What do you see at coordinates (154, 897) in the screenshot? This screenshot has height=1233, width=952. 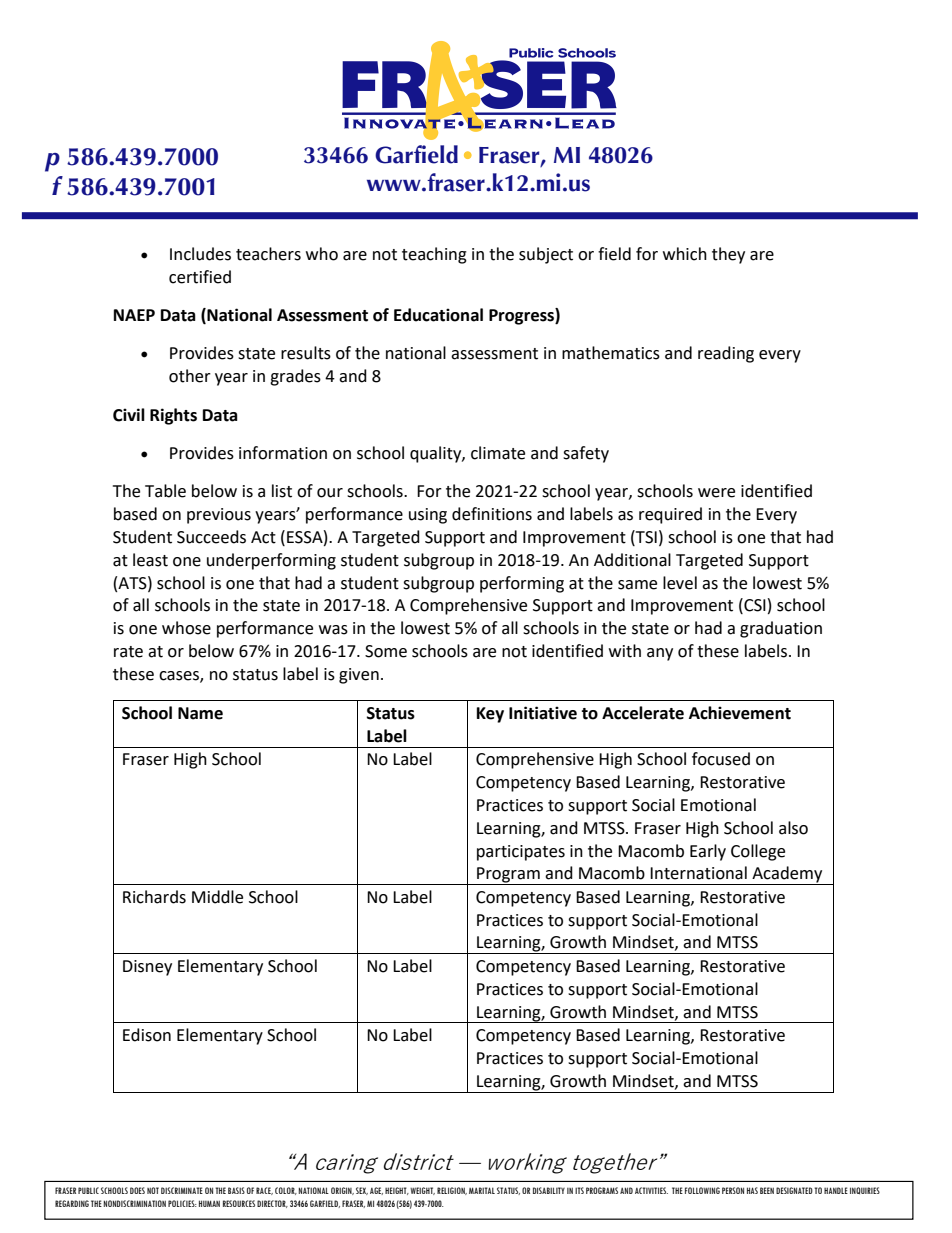 I see `Richards` at bounding box center [154, 897].
